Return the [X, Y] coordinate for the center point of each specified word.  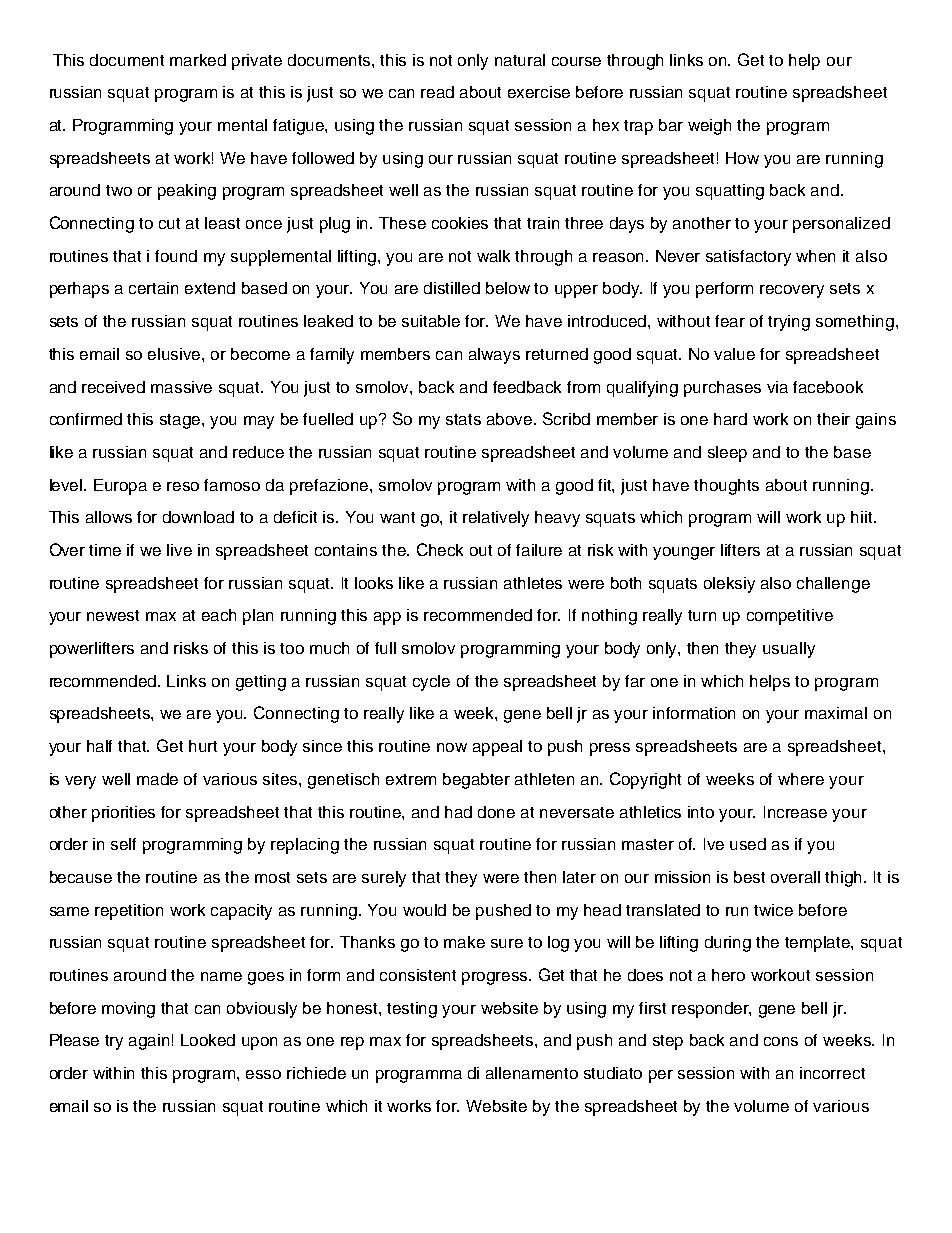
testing [412, 1010]
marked [198, 60]
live [179, 550]
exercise [539, 92]
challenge [833, 585]
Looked [208, 1040]
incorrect [832, 1073]
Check [440, 549]
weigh [709, 127]
